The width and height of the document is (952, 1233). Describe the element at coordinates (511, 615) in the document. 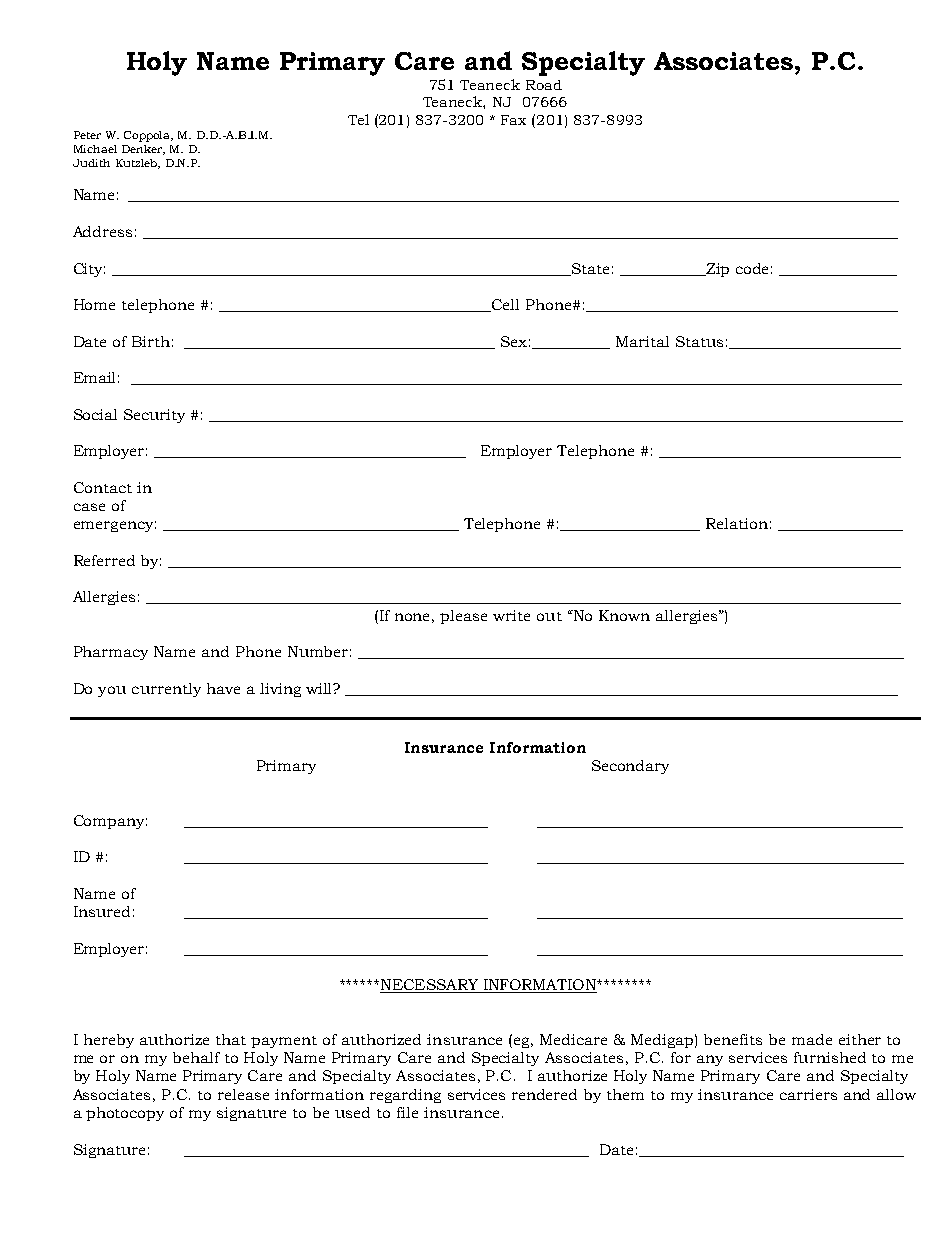

I see `write` at that location.
